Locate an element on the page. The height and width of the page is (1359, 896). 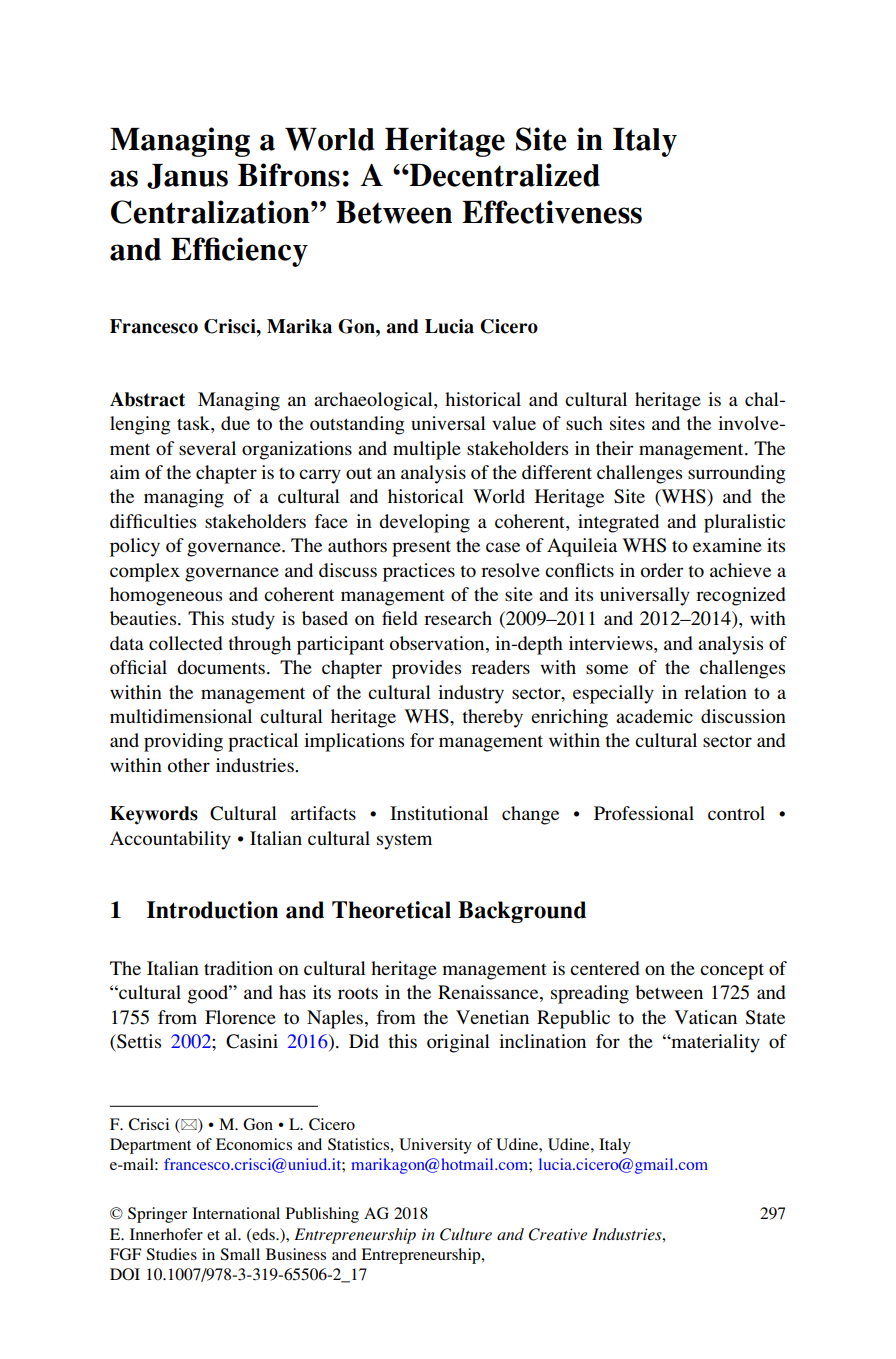
several is located at coordinates (207, 448).
